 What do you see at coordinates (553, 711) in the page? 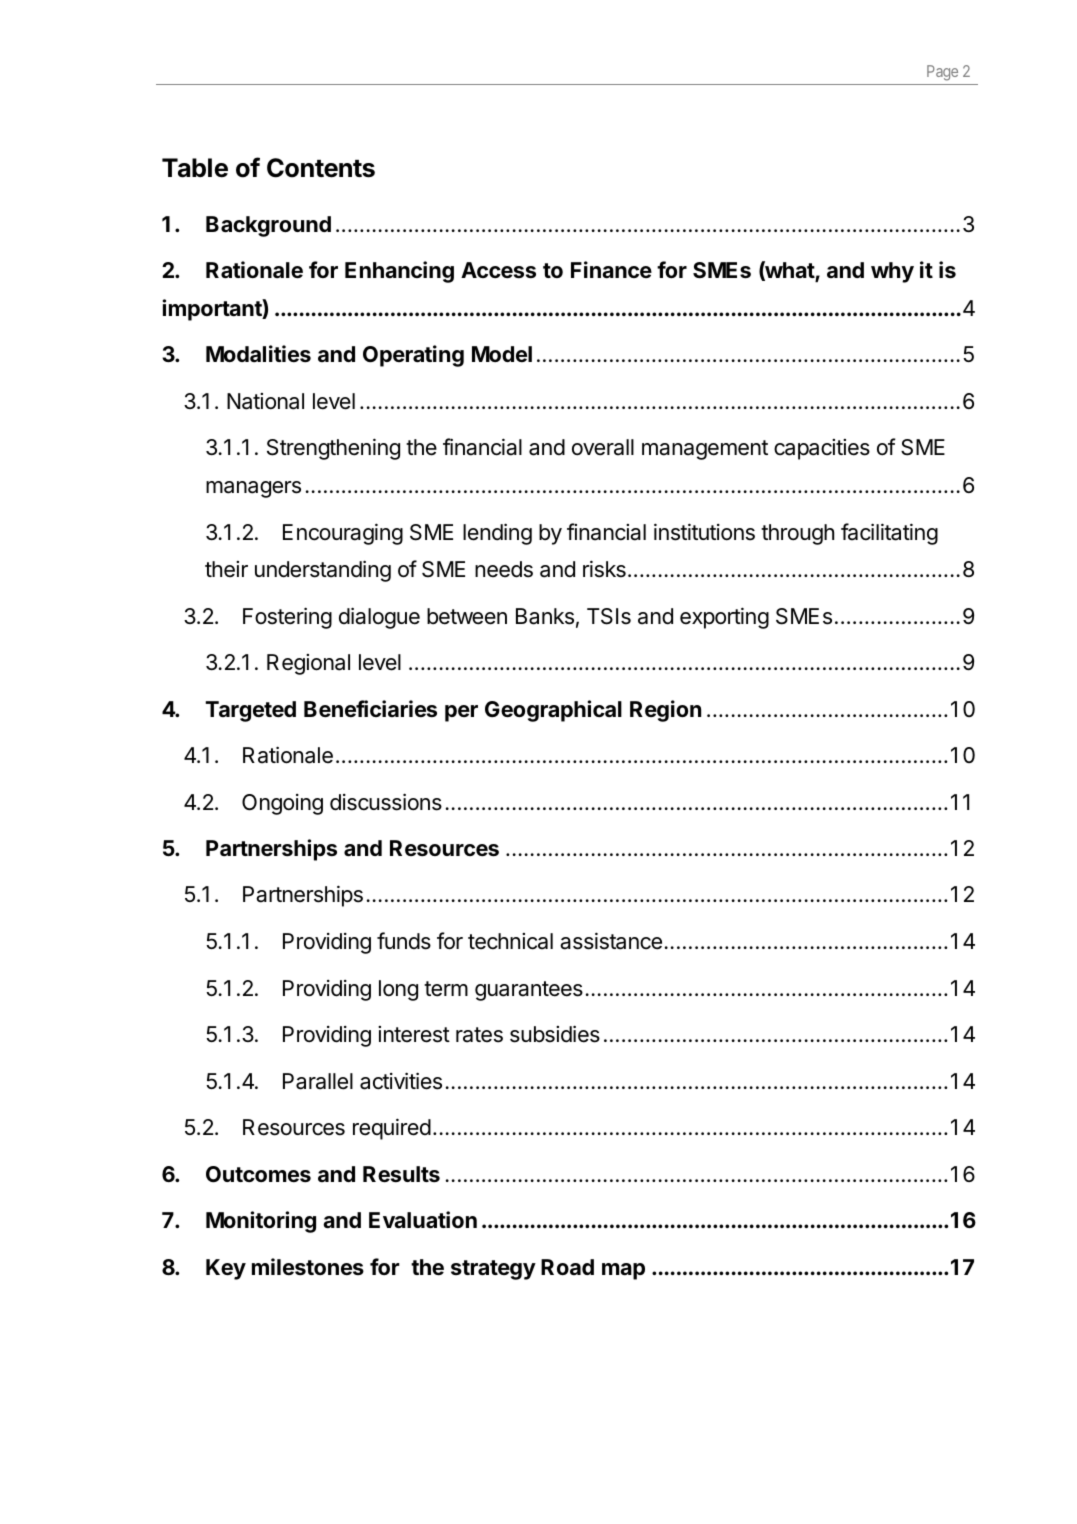
I see `Geographical` at bounding box center [553, 711].
